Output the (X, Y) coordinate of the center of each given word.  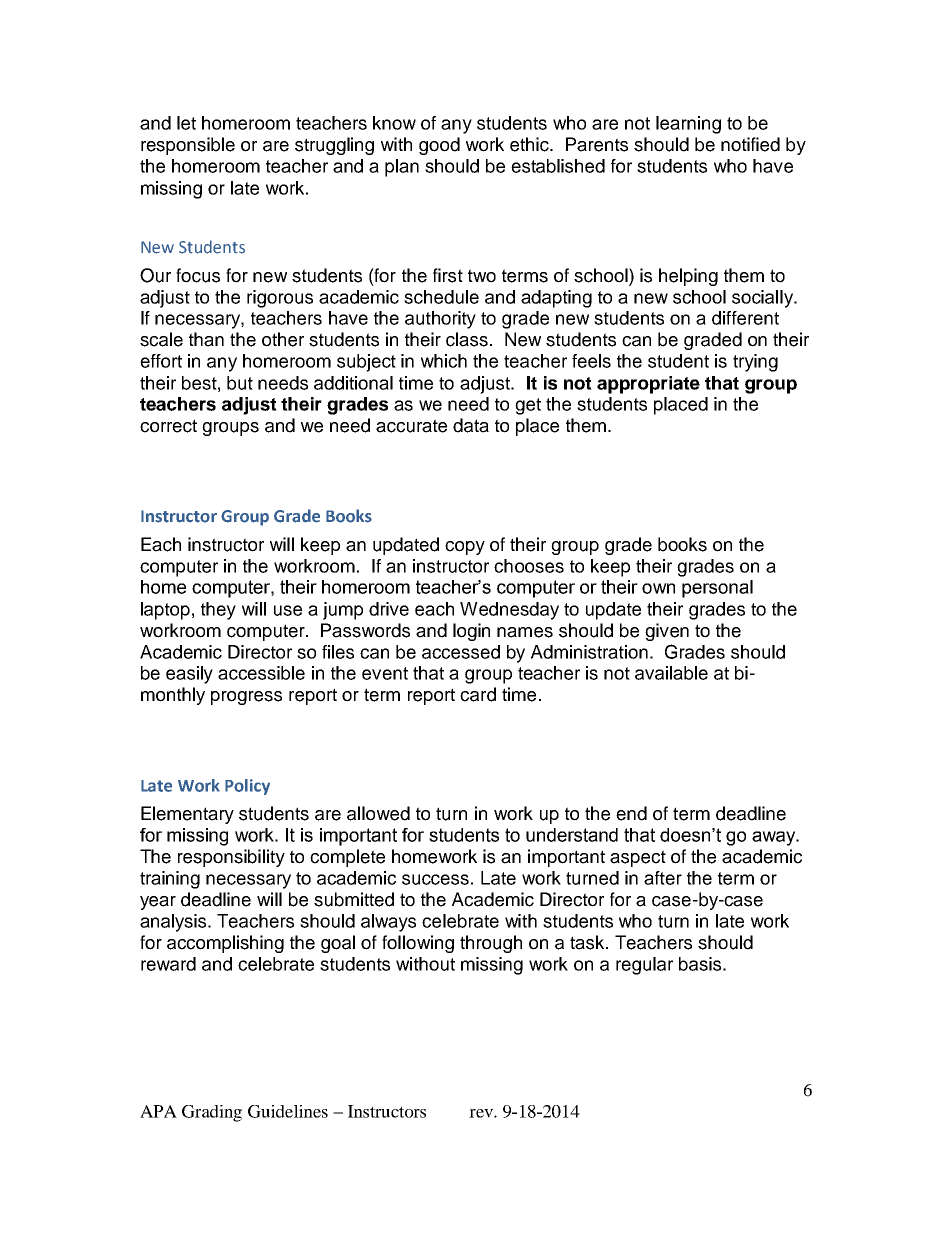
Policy (247, 787)
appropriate (648, 385)
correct (168, 426)
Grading (212, 1113)
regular (644, 966)
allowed (378, 813)
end (631, 813)
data (471, 425)
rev (482, 1113)
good (439, 146)
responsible (188, 146)
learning (688, 125)
